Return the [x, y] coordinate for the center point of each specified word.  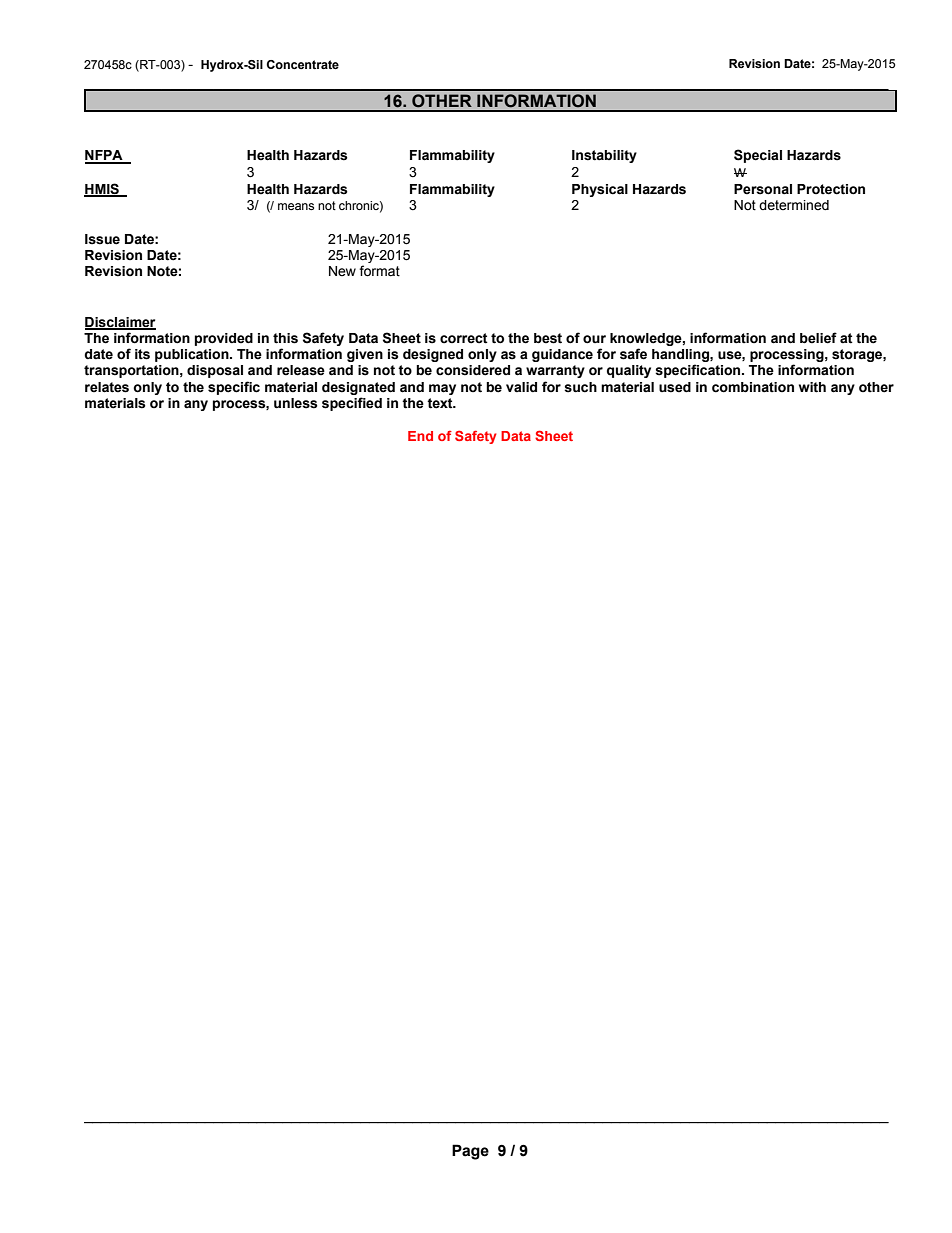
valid [521, 387]
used [675, 387]
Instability [604, 156]
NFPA [105, 156]
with [812, 387]
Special [758, 156]
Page [470, 1152]
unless [296, 403]
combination [753, 387]
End [420, 436]
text [441, 403]
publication [193, 355]
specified [352, 404]
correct [464, 338]
